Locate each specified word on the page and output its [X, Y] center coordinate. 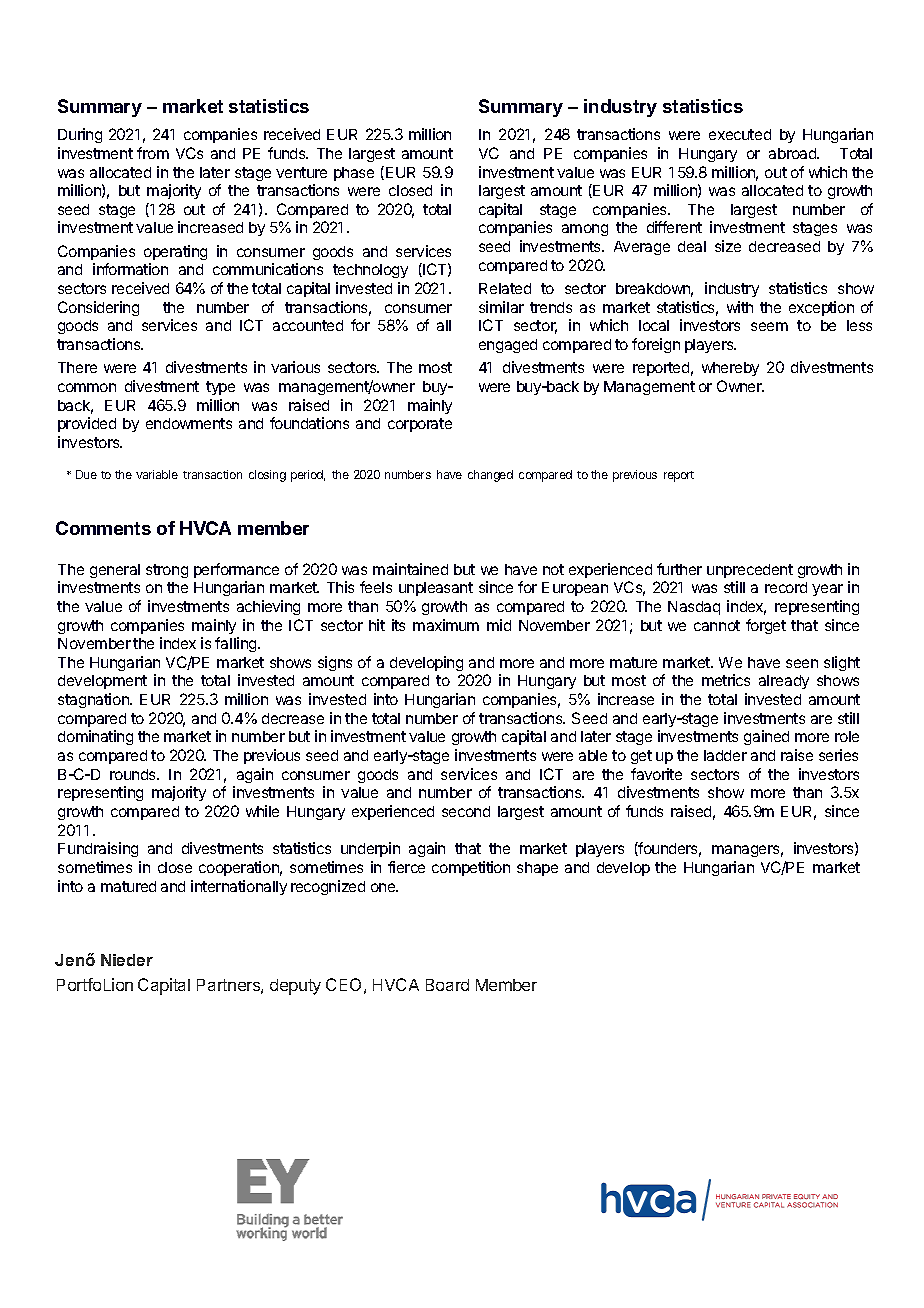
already [784, 682]
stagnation [94, 700]
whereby [730, 369]
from [153, 153]
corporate [420, 425]
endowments [189, 423]
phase [354, 174]
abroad [794, 153]
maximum [446, 625]
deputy [295, 987]
